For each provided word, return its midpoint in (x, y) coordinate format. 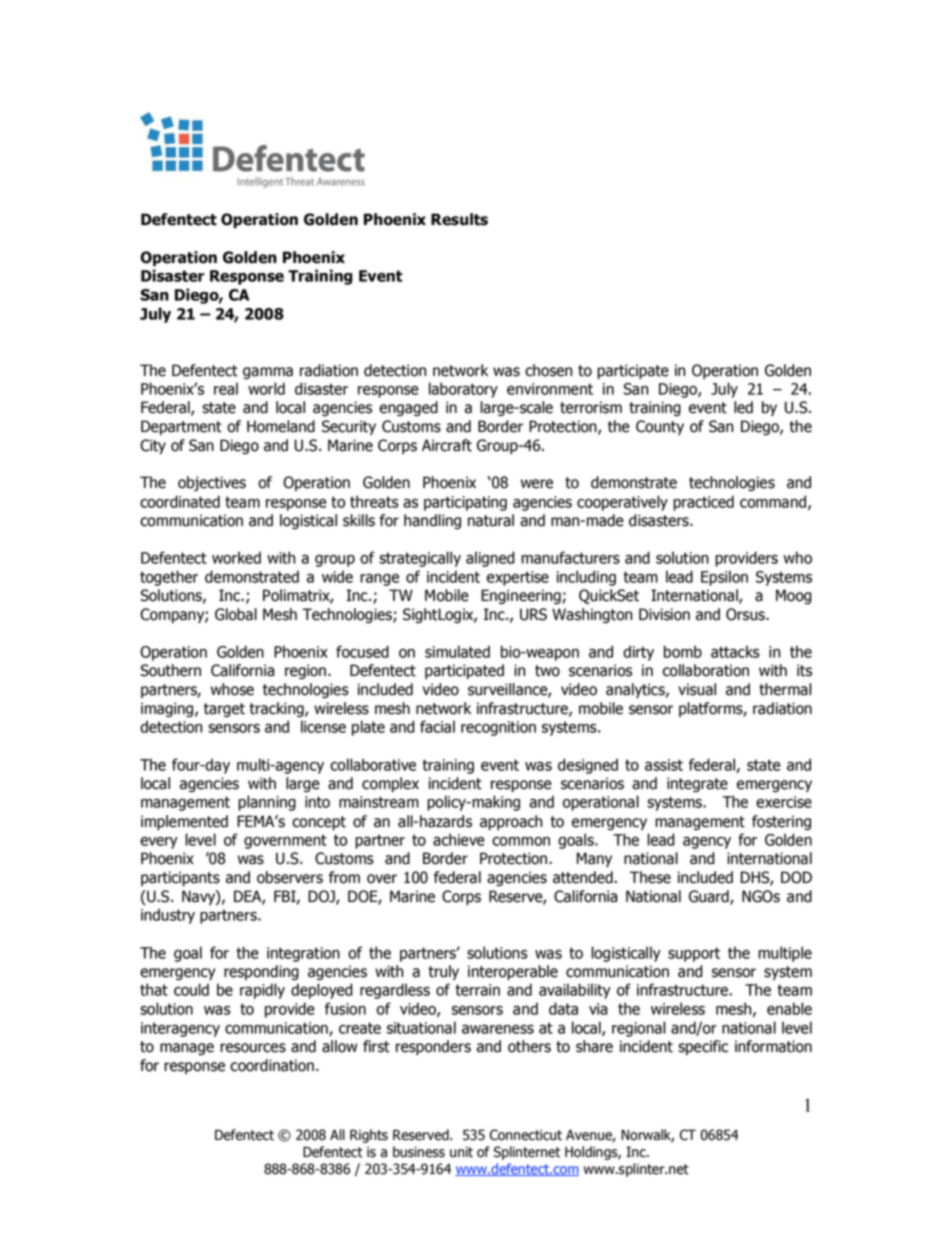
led (743, 407)
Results (459, 219)
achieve (459, 839)
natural (491, 520)
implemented (184, 822)
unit (461, 1152)
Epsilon (724, 578)
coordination (272, 1065)
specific (703, 1047)
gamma (268, 373)
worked (236, 557)
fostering (781, 822)
